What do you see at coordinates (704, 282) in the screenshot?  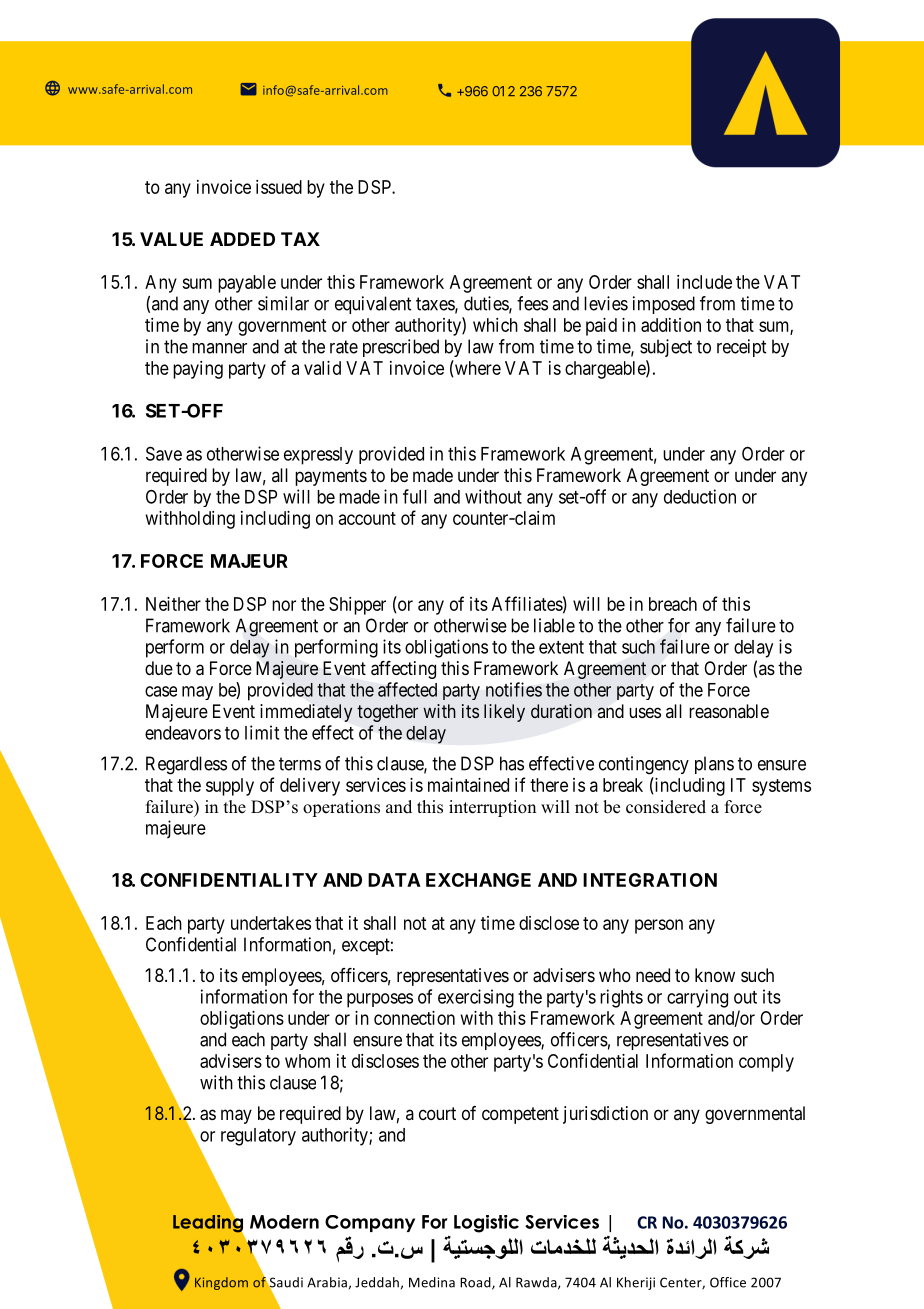 I see `include` at bounding box center [704, 282].
